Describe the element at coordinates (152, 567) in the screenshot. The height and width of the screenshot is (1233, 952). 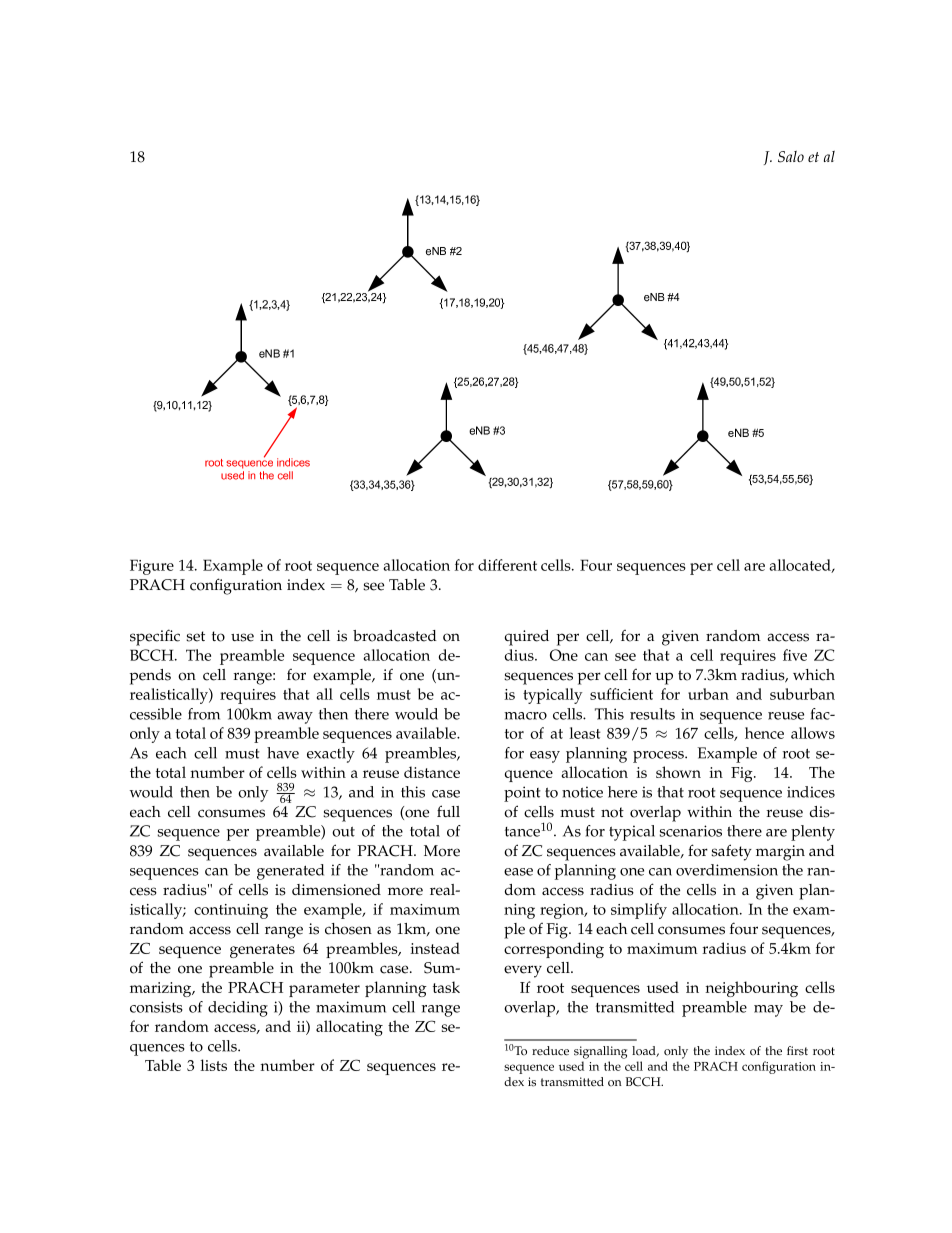
I see `Figure` at that location.
